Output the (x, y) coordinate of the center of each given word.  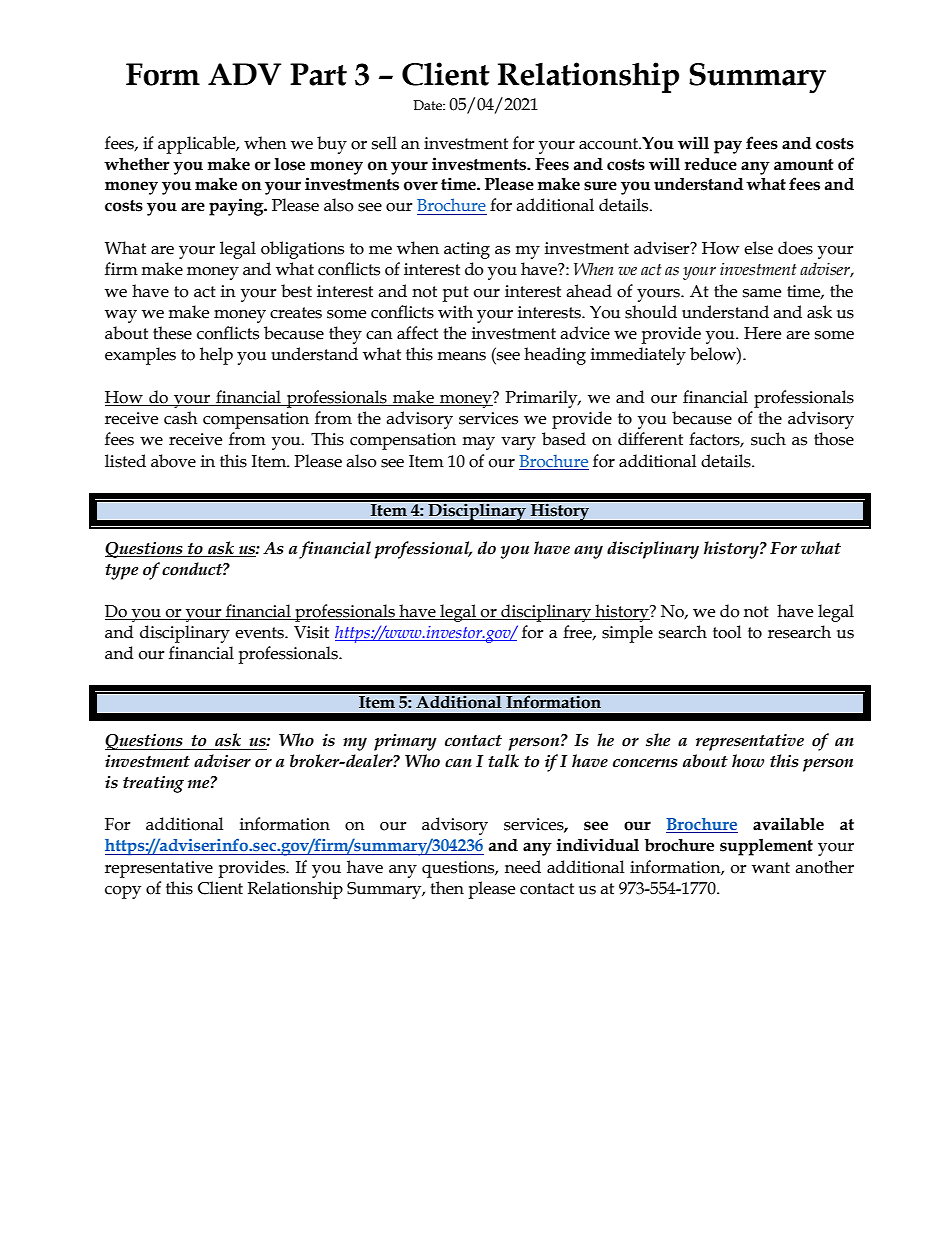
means (461, 356)
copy (123, 892)
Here (762, 333)
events (260, 633)
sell (384, 143)
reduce (710, 164)
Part (318, 74)
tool (727, 632)
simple (627, 634)
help (216, 356)
